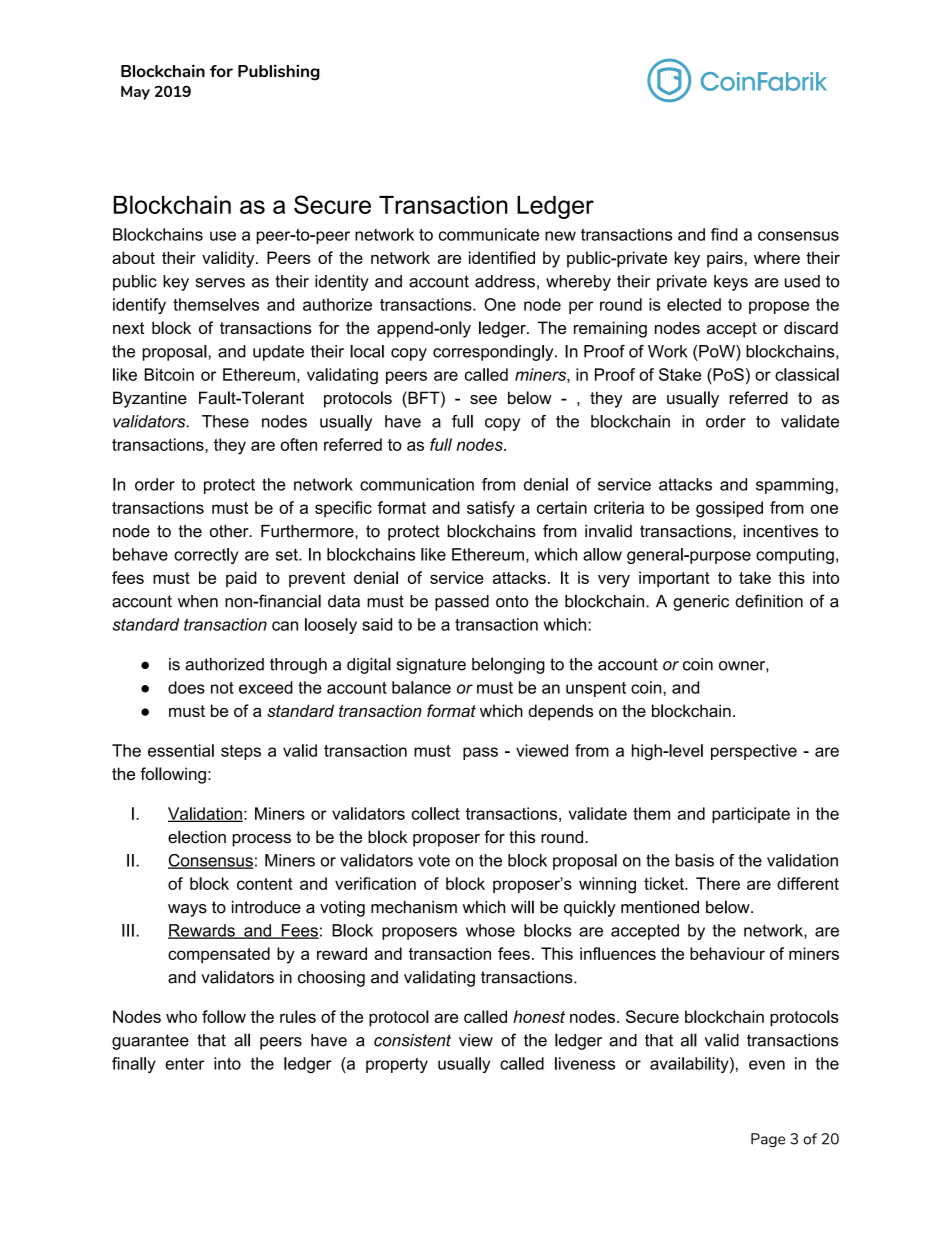  Describe the element at coordinates (198, 601) in the page. I see `when` at that location.
